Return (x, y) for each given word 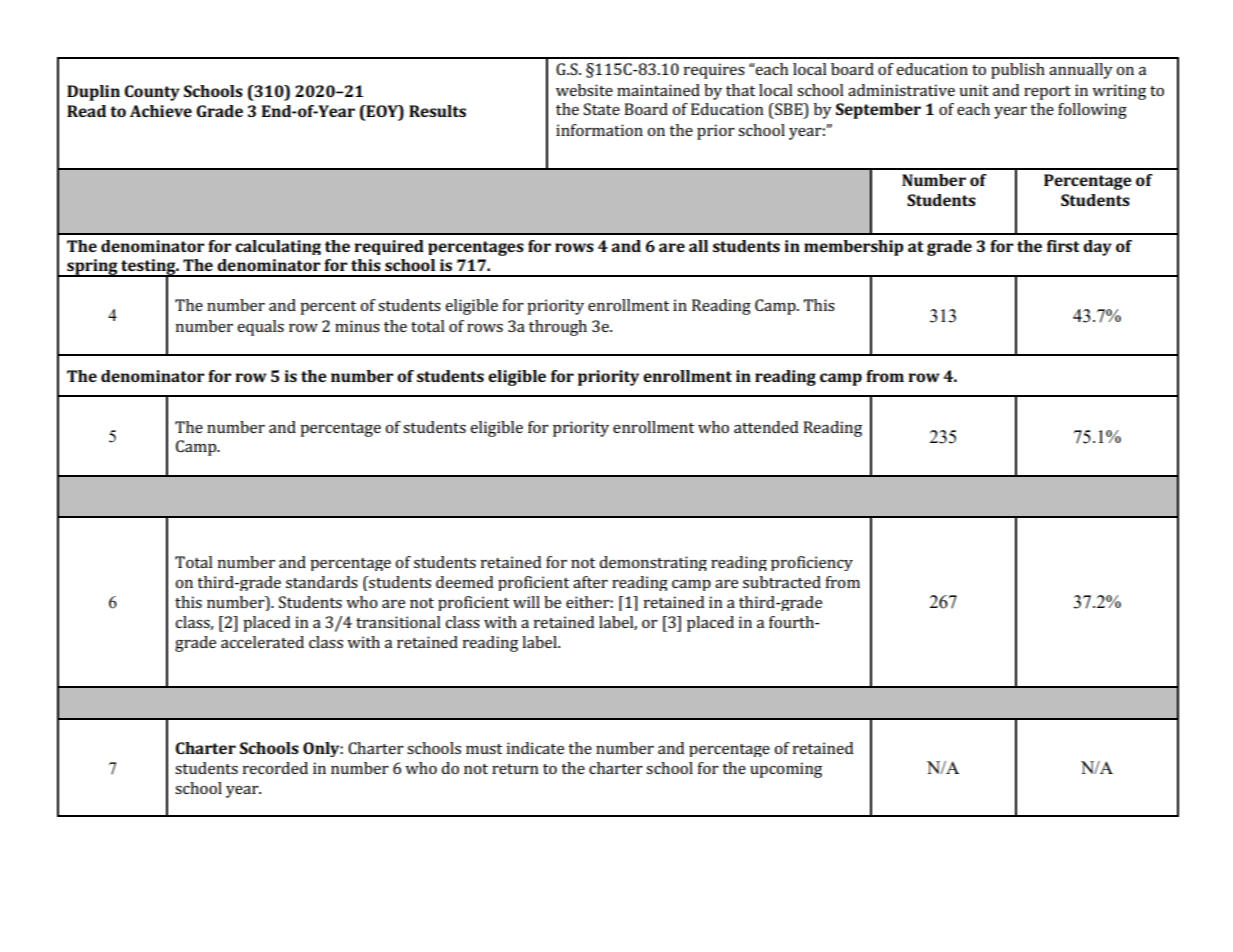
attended (766, 427)
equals (260, 328)
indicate (535, 748)
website (584, 90)
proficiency (812, 563)
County (152, 93)
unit (974, 90)
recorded (275, 768)
